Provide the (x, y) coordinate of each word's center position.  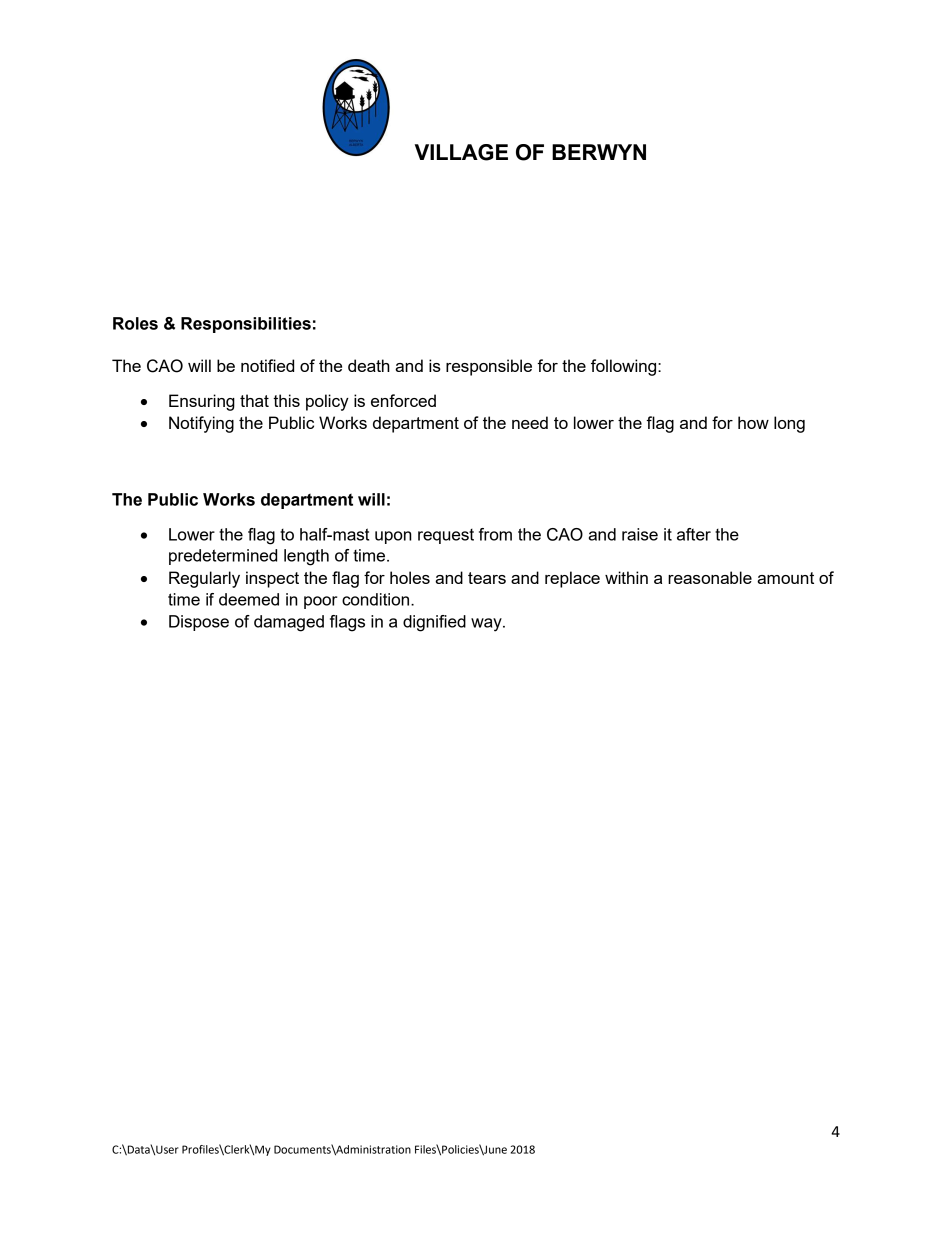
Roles (135, 323)
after (694, 534)
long (789, 424)
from (495, 534)
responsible (489, 367)
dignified (434, 623)
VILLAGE (461, 152)
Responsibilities (246, 325)
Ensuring (202, 402)
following (625, 367)
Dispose (199, 623)
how (753, 422)
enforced (403, 400)
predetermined (223, 557)
